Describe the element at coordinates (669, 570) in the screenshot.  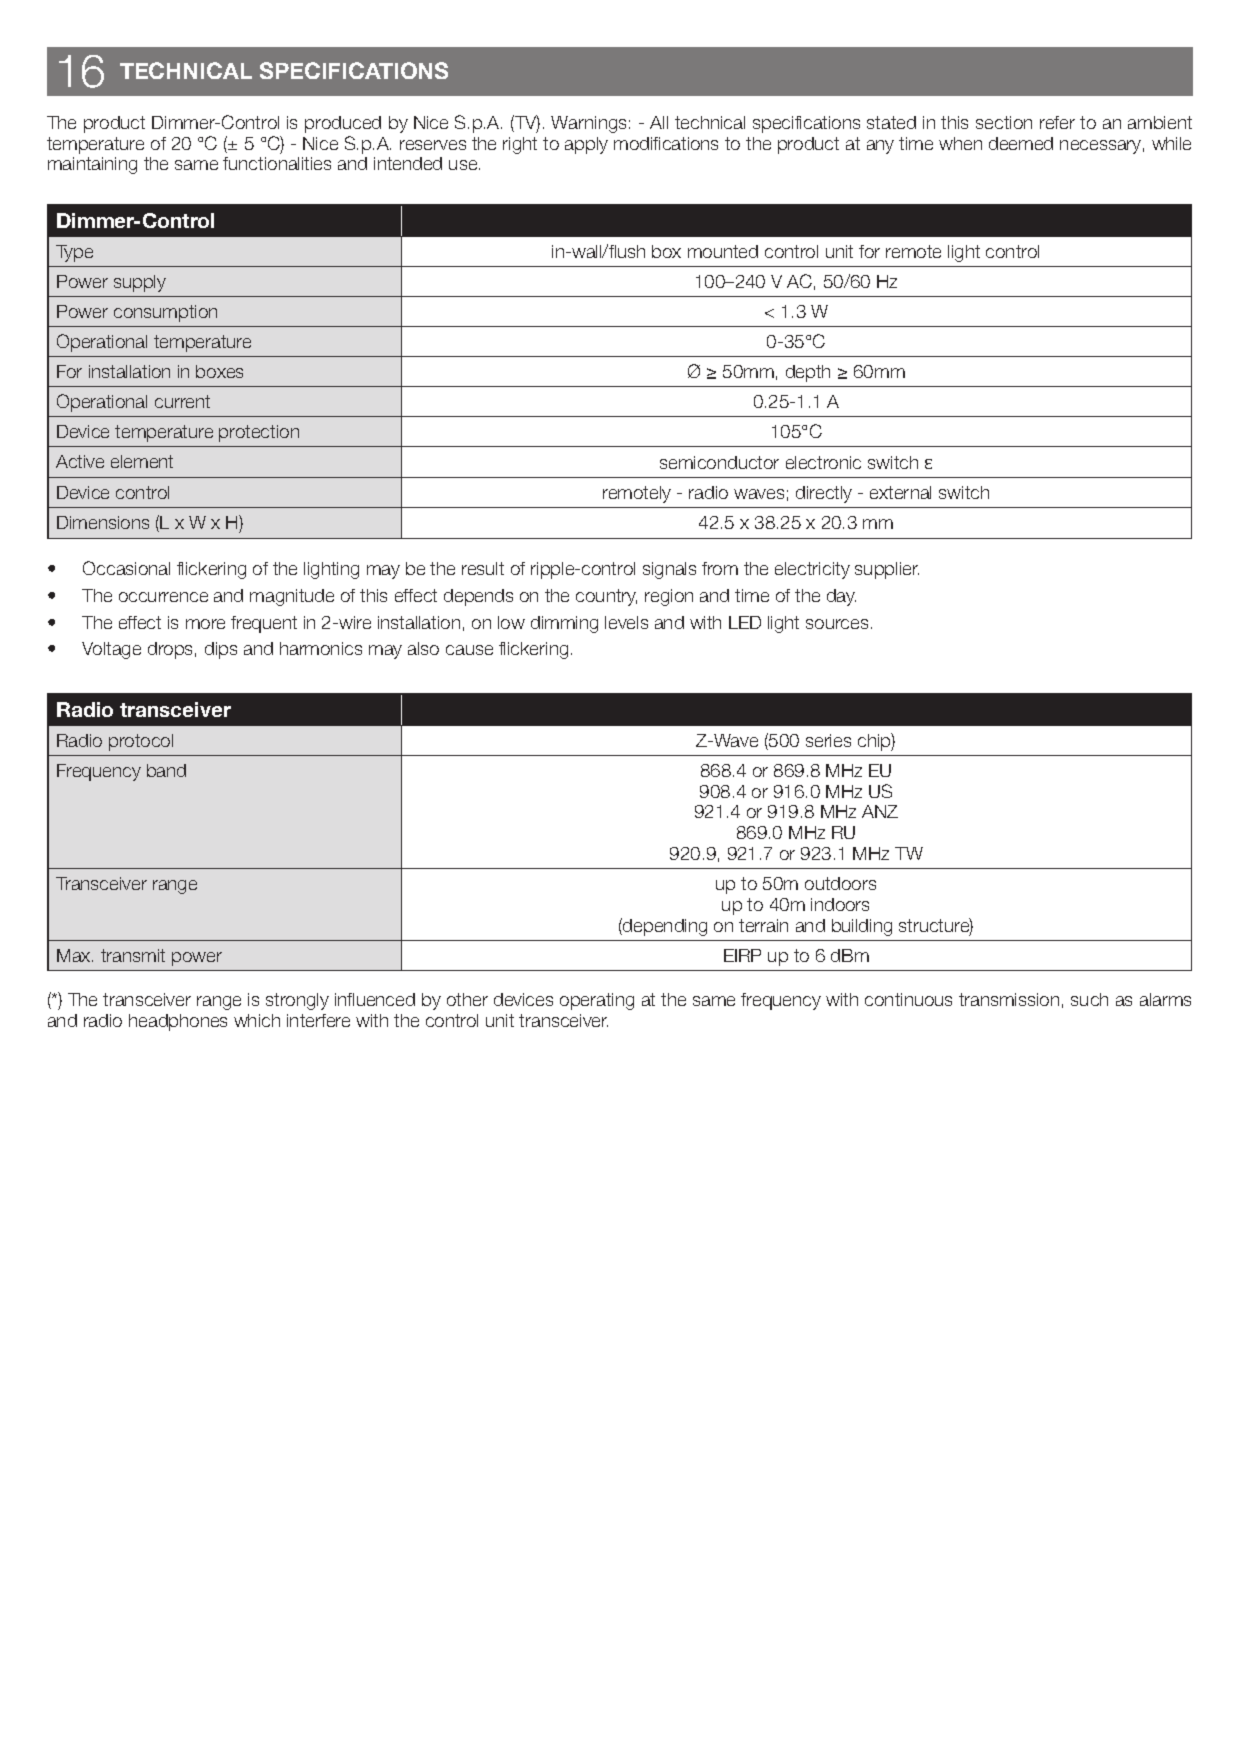
I see `signals` at that location.
